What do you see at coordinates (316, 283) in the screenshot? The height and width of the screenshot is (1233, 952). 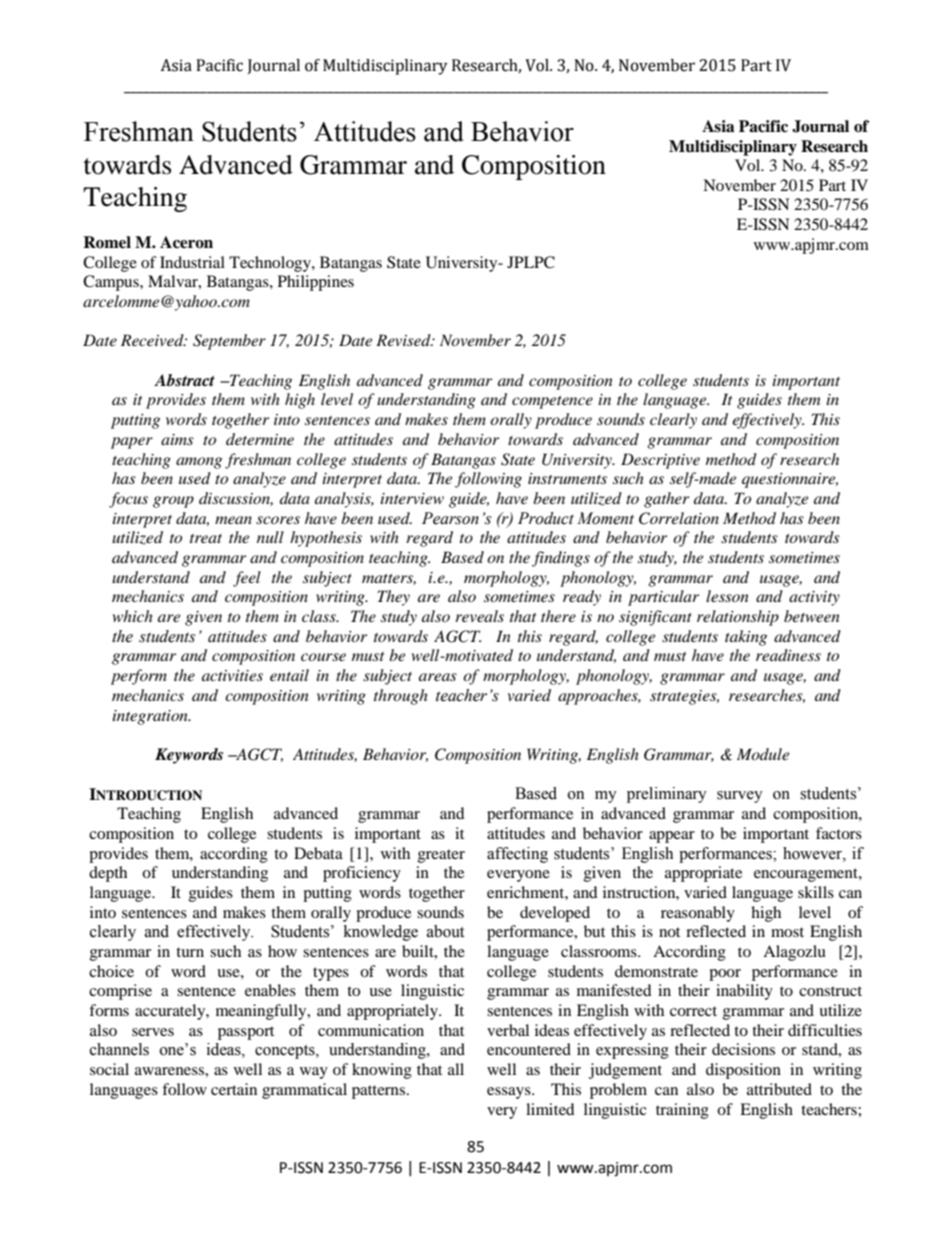 I see `Philippines` at bounding box center [316, 283].
